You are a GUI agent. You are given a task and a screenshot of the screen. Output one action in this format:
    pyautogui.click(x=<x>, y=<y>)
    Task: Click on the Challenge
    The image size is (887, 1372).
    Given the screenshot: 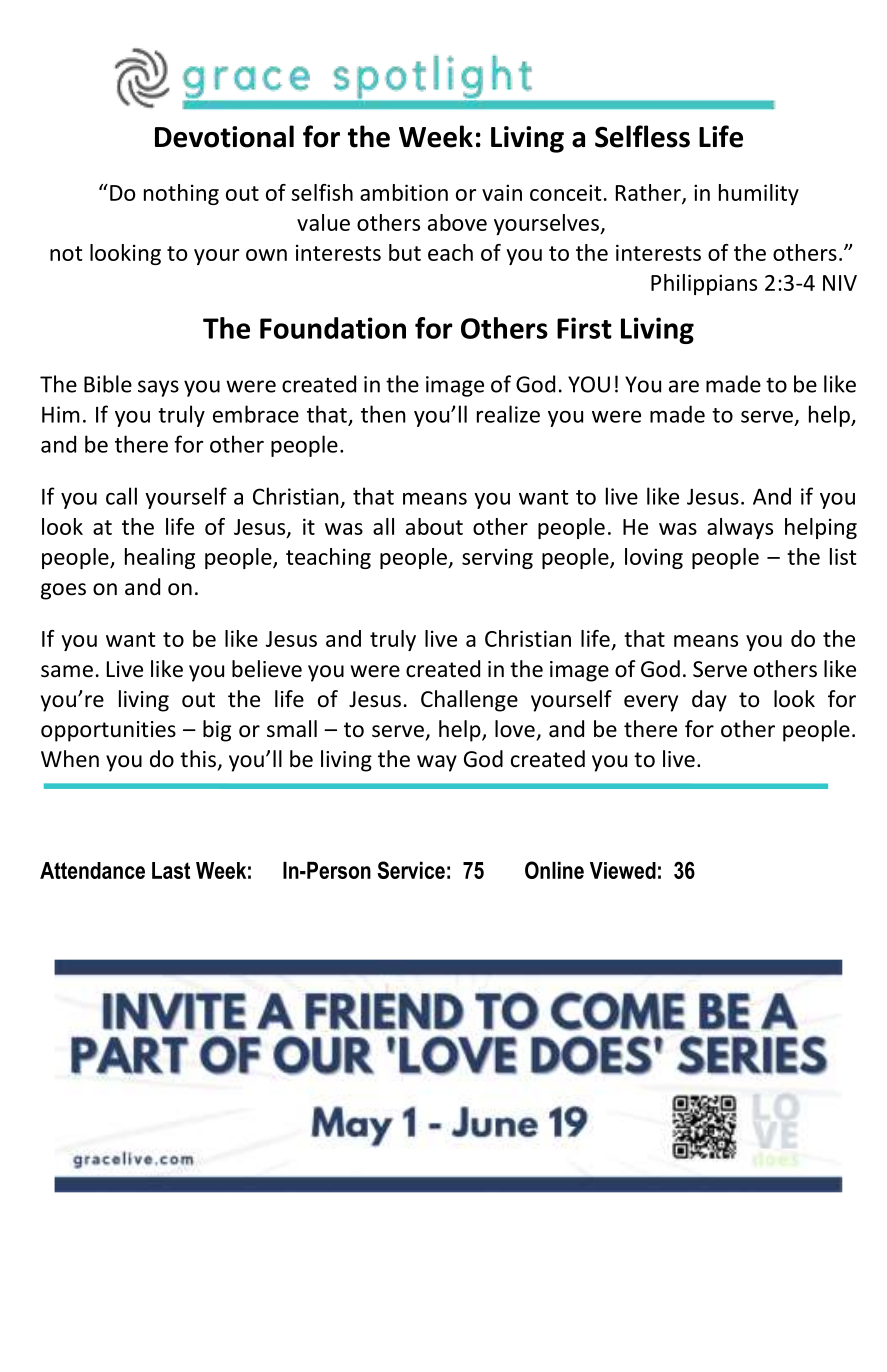 What is the action you would take?
    pyautogui.click(x=469, y=701)
